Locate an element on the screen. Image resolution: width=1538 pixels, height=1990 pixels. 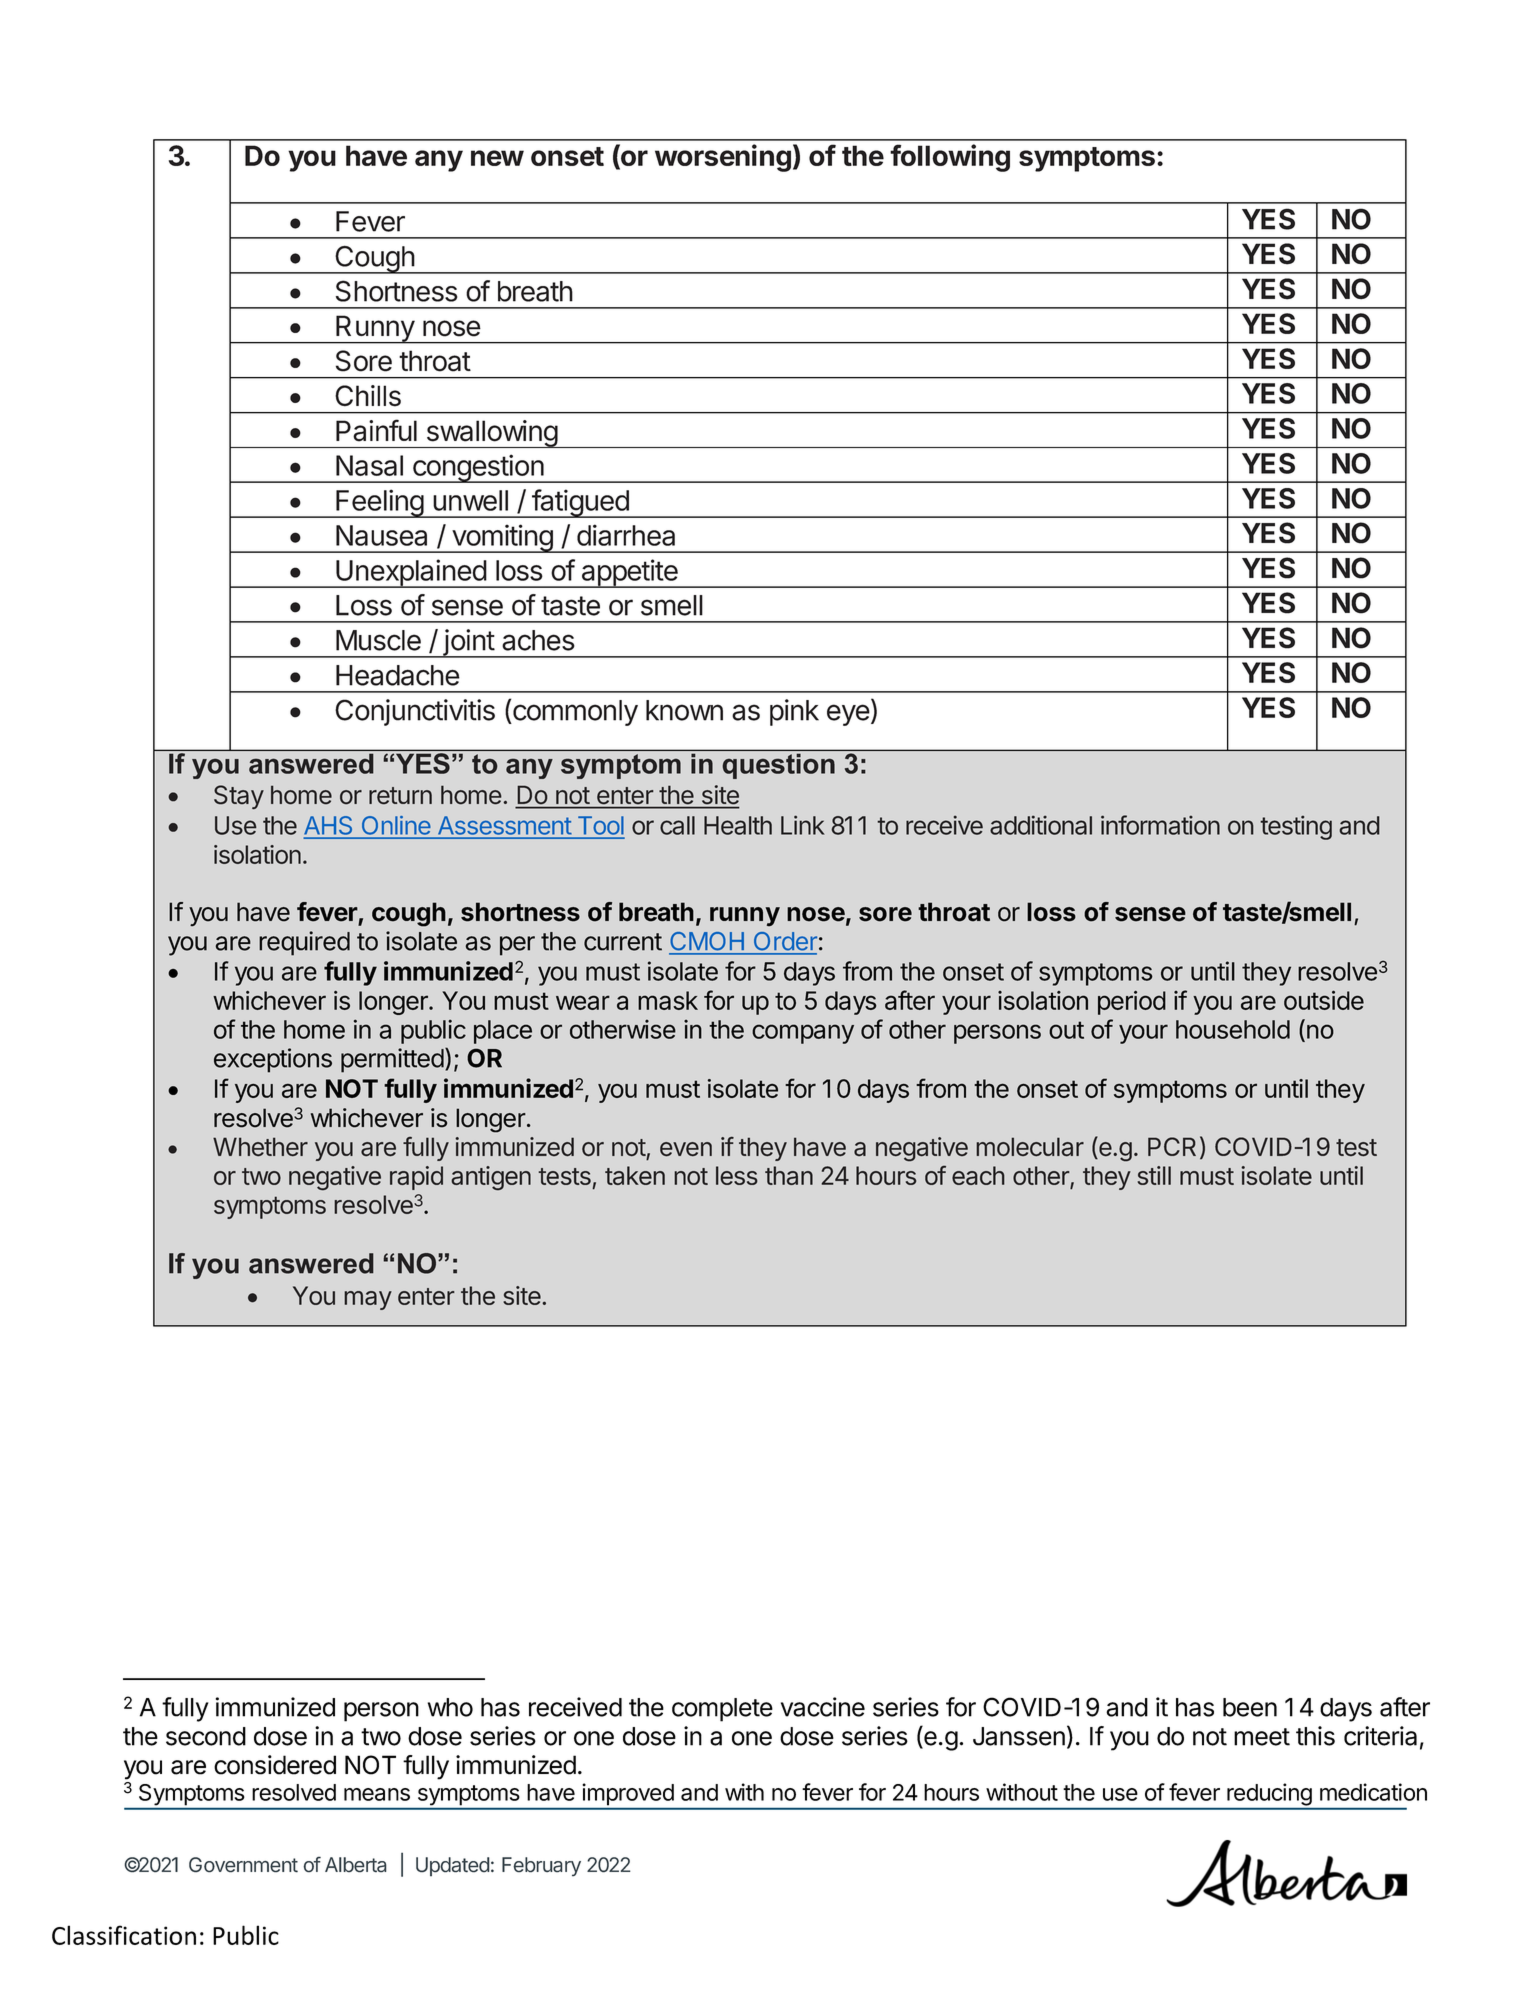
complete is located at coordinates (722, 1710).
